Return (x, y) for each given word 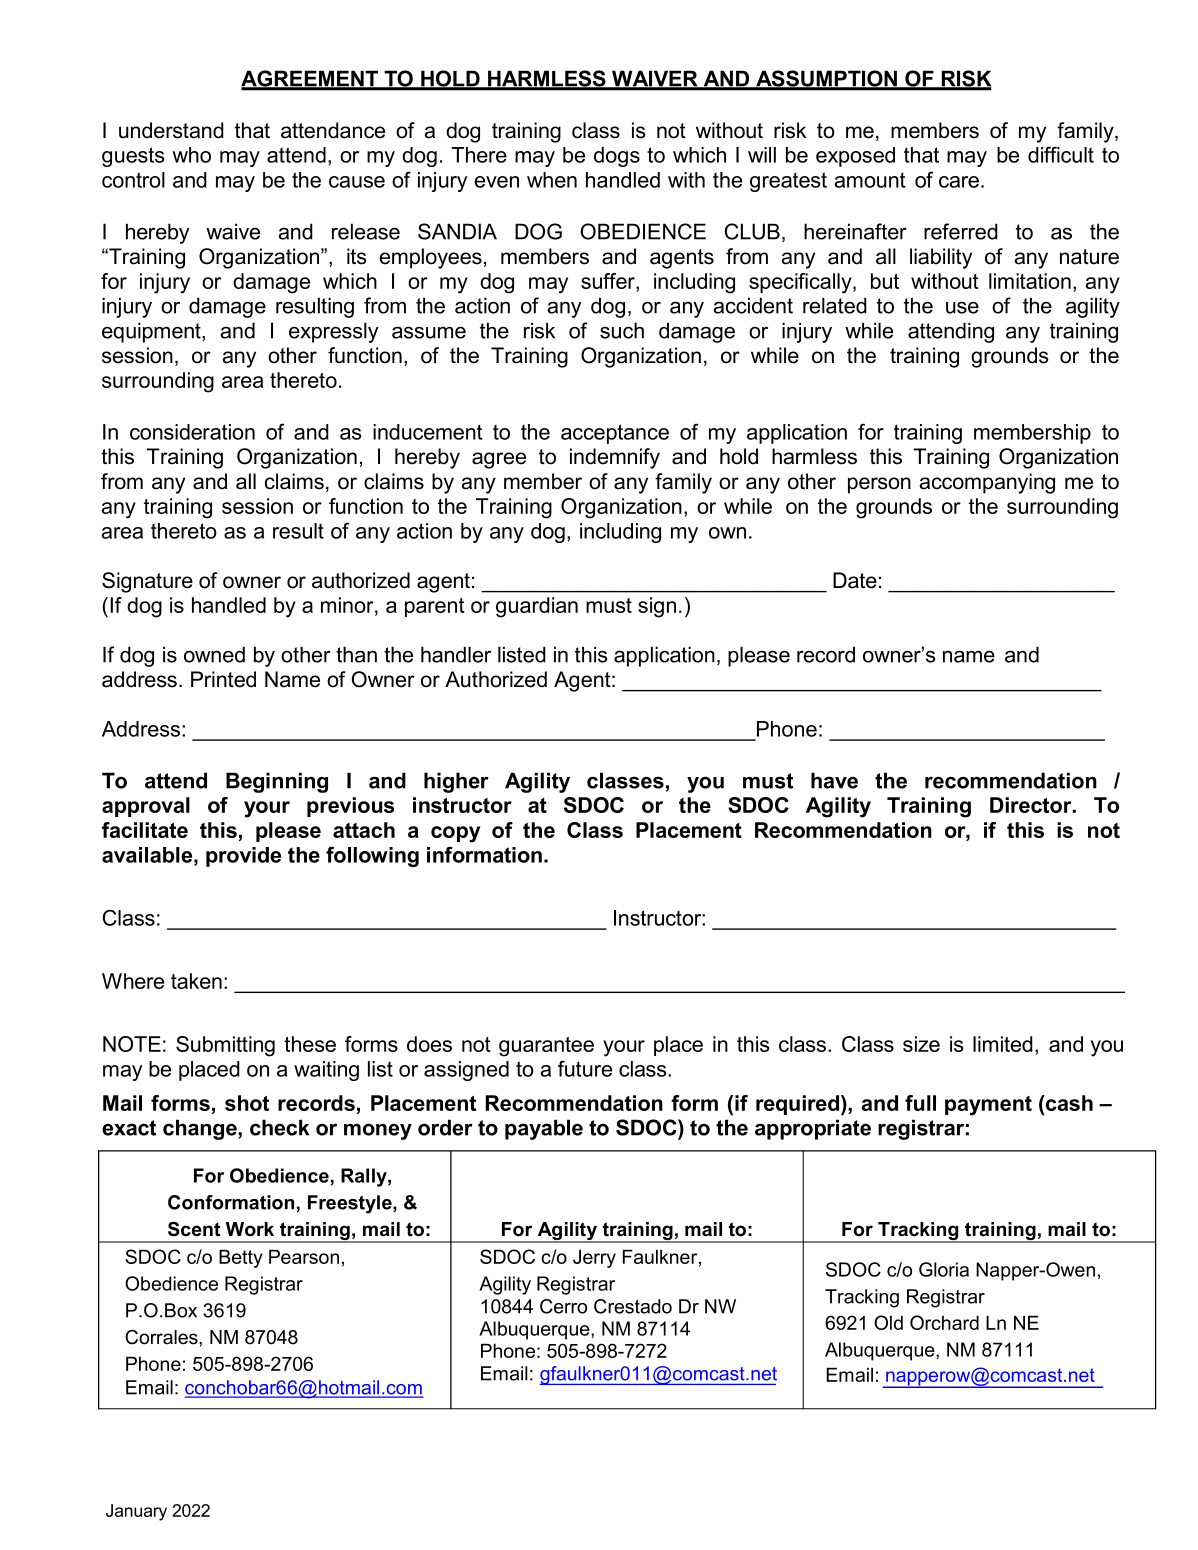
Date (855, 580)
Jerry (594, 1258)
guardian (537, 607)
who (191, 155)
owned (214, 654)
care (959, 182)
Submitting (225, 1046)
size (921, 1044)
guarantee (546, 1047)
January (136, 1512)
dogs (617, 157)
